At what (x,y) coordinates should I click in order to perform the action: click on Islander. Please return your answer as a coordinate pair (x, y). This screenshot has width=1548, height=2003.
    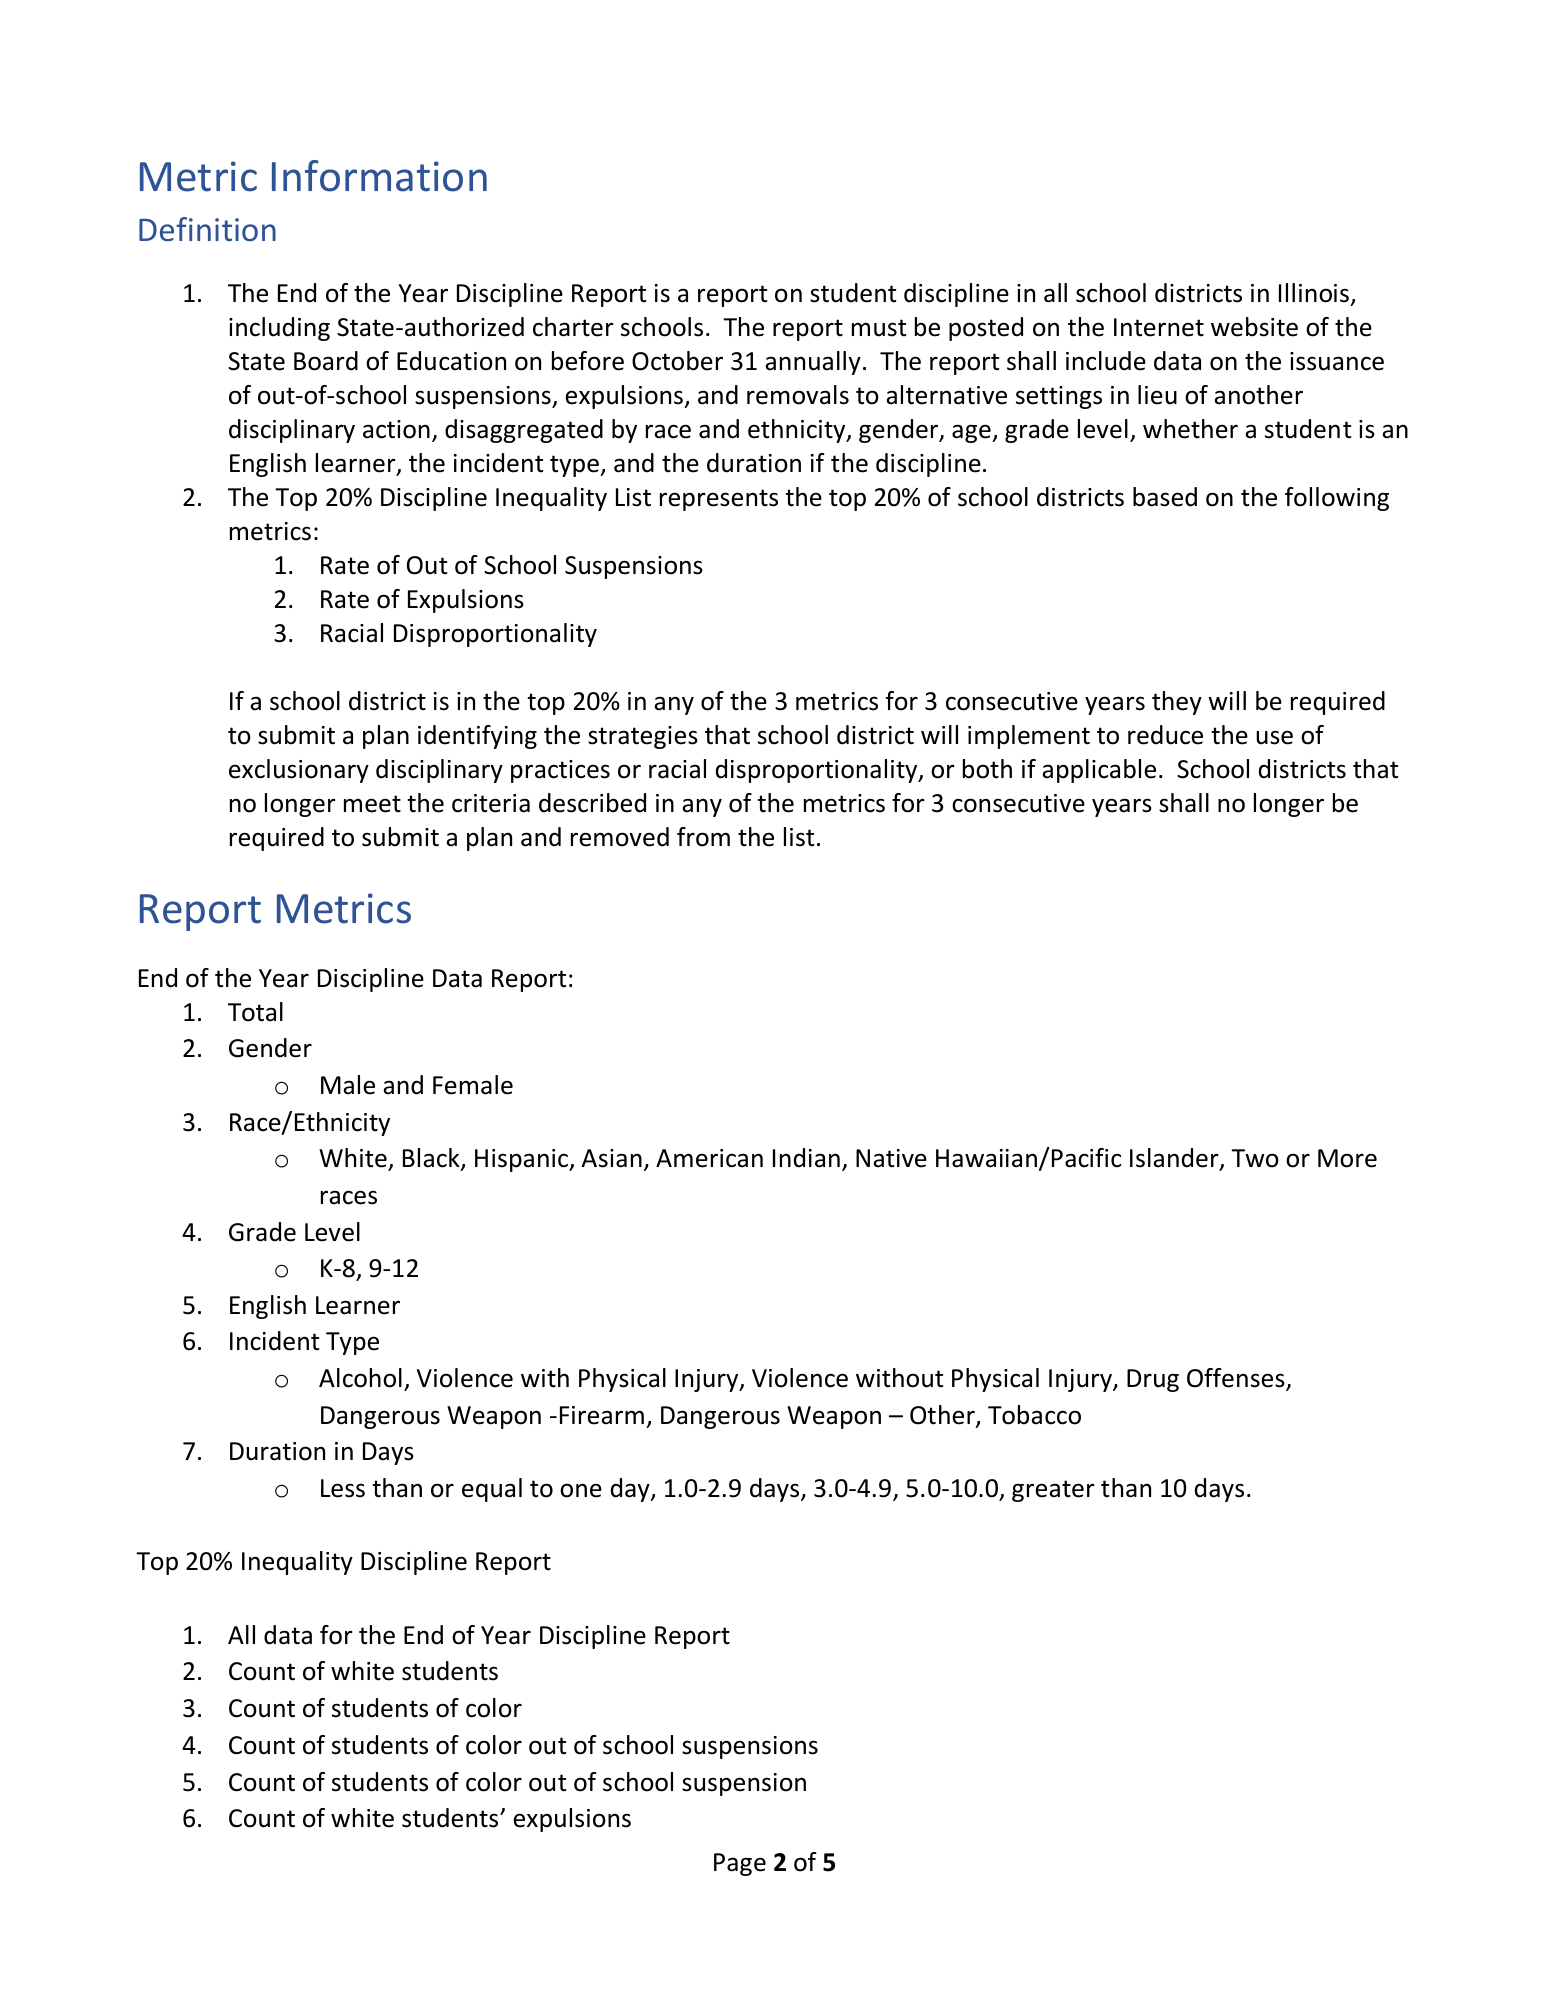
    Looking at the image, I should click on (1175, 1159).
